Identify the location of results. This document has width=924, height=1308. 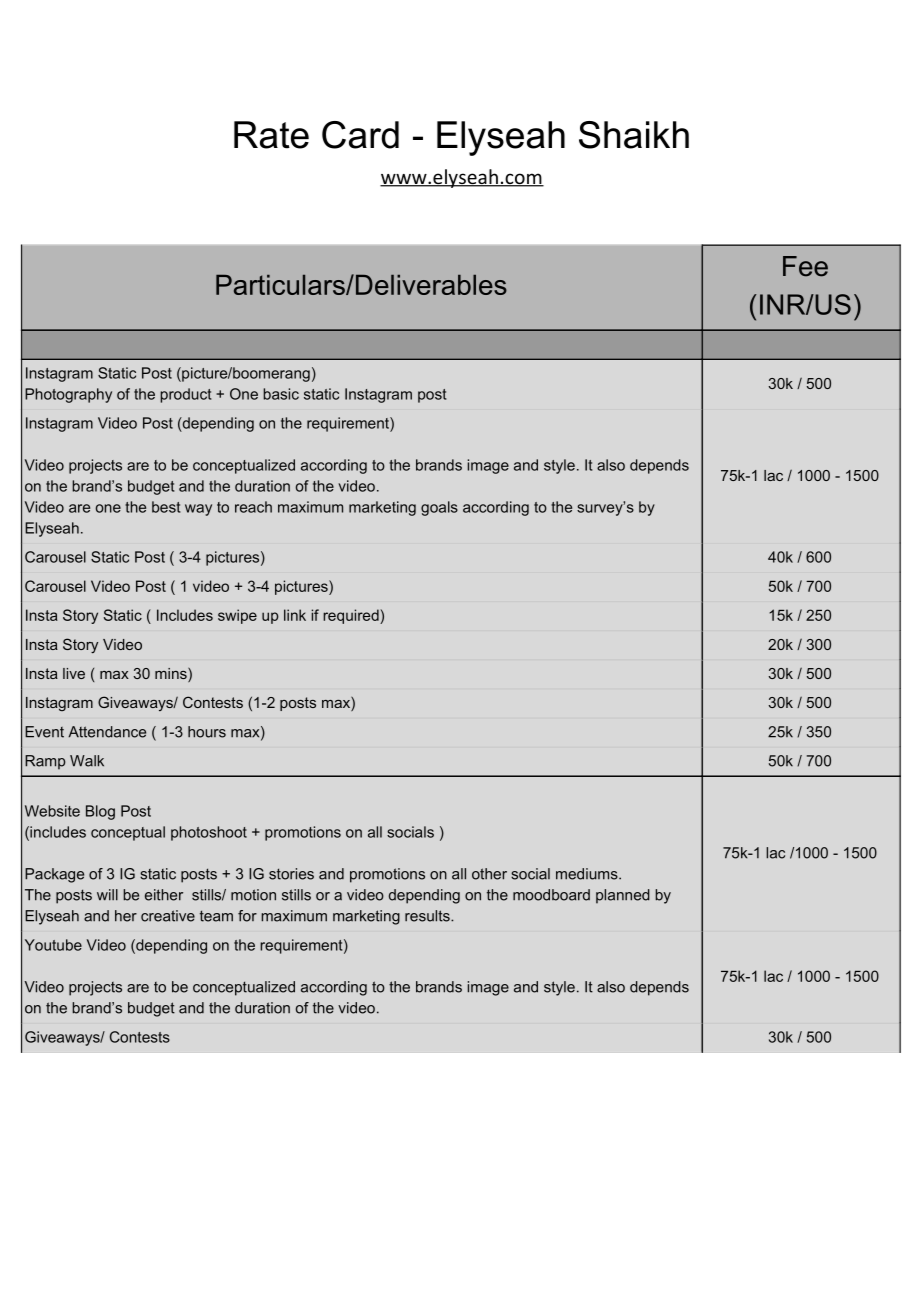
(428, 916).
